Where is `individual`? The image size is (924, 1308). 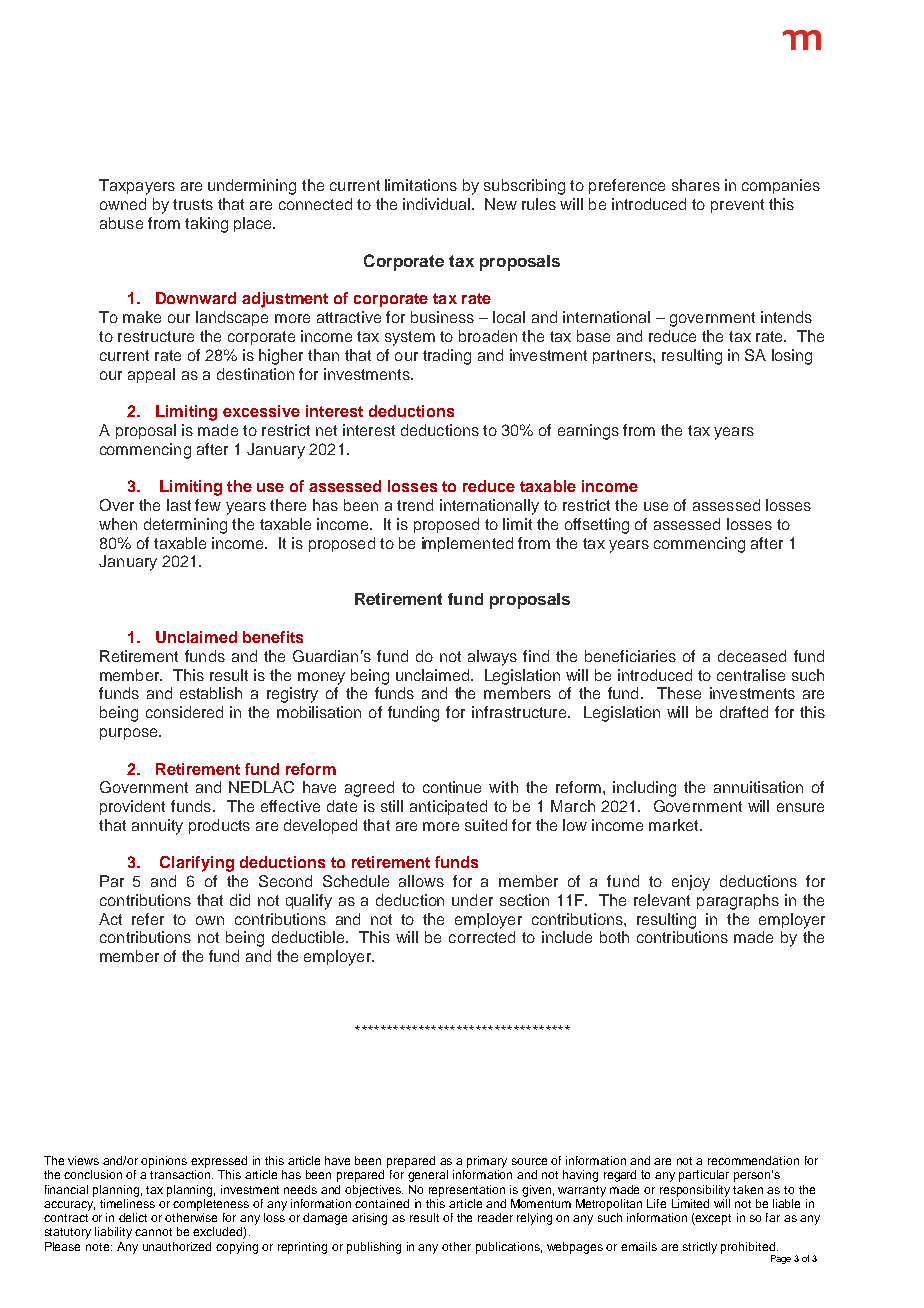 individual is located at coordinates (436, 204).
